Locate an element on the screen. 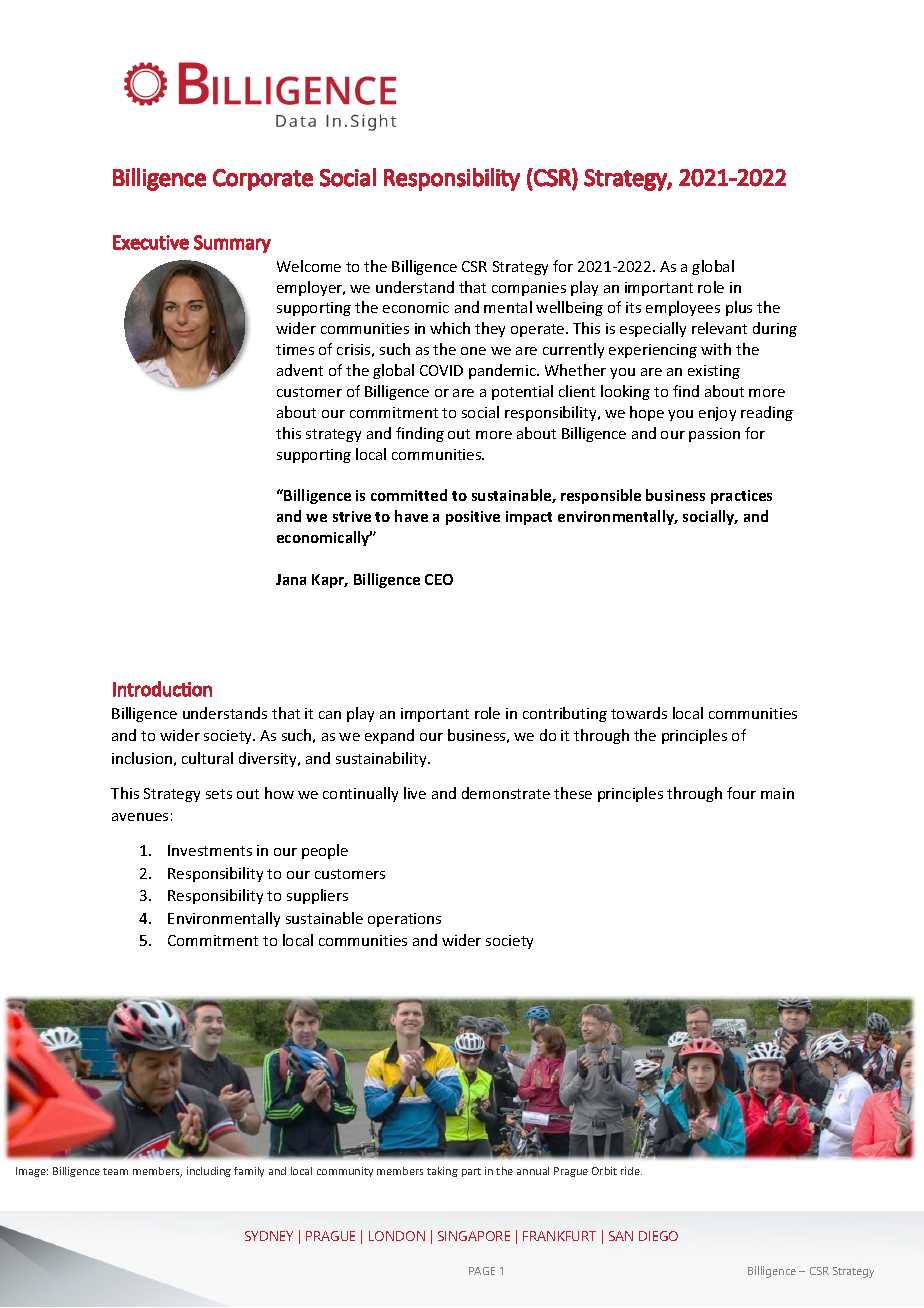  Summary is located at coordinates (232, 244).
